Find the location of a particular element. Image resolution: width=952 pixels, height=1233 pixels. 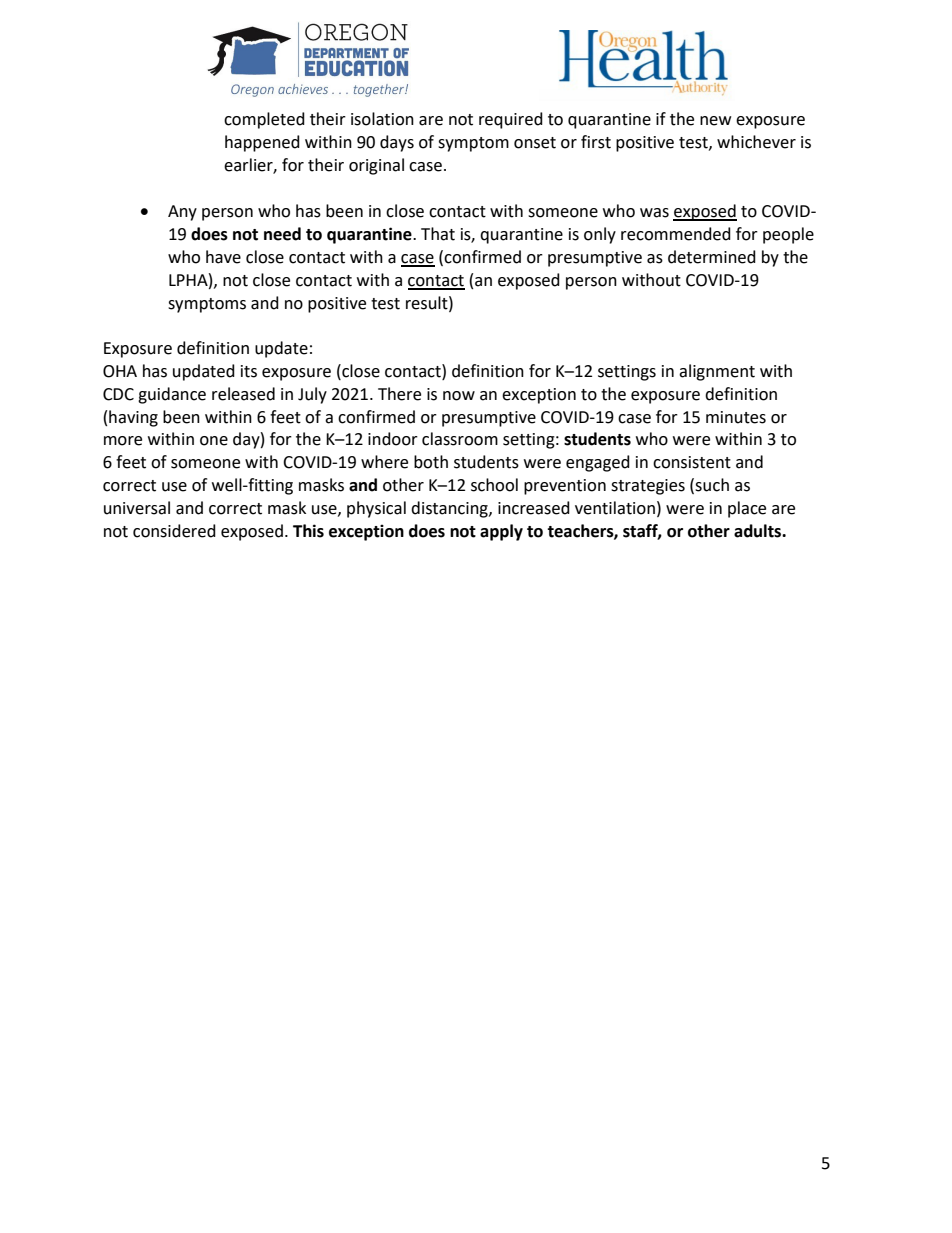

minutes is located at coordinates (736, 417).
